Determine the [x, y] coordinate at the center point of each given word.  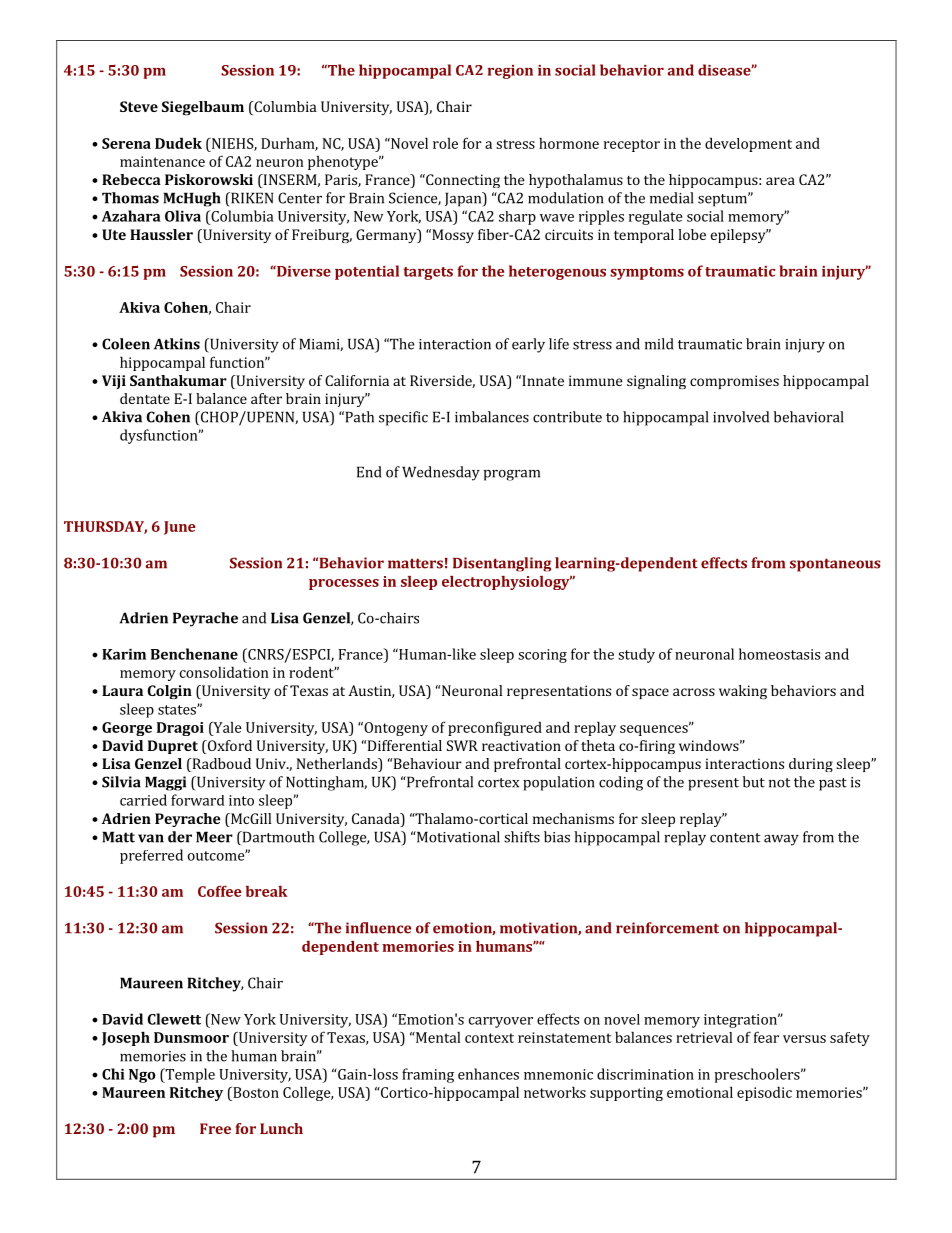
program [512, 475]
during [811, 765]
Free [215, 1128]
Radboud [220, 765]
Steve [139, 106]
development [748, 144]
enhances [488, 1074]
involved [741, 417]
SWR [462, 745]
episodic [764, 1093]
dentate [145, 398]
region [510, 72]
